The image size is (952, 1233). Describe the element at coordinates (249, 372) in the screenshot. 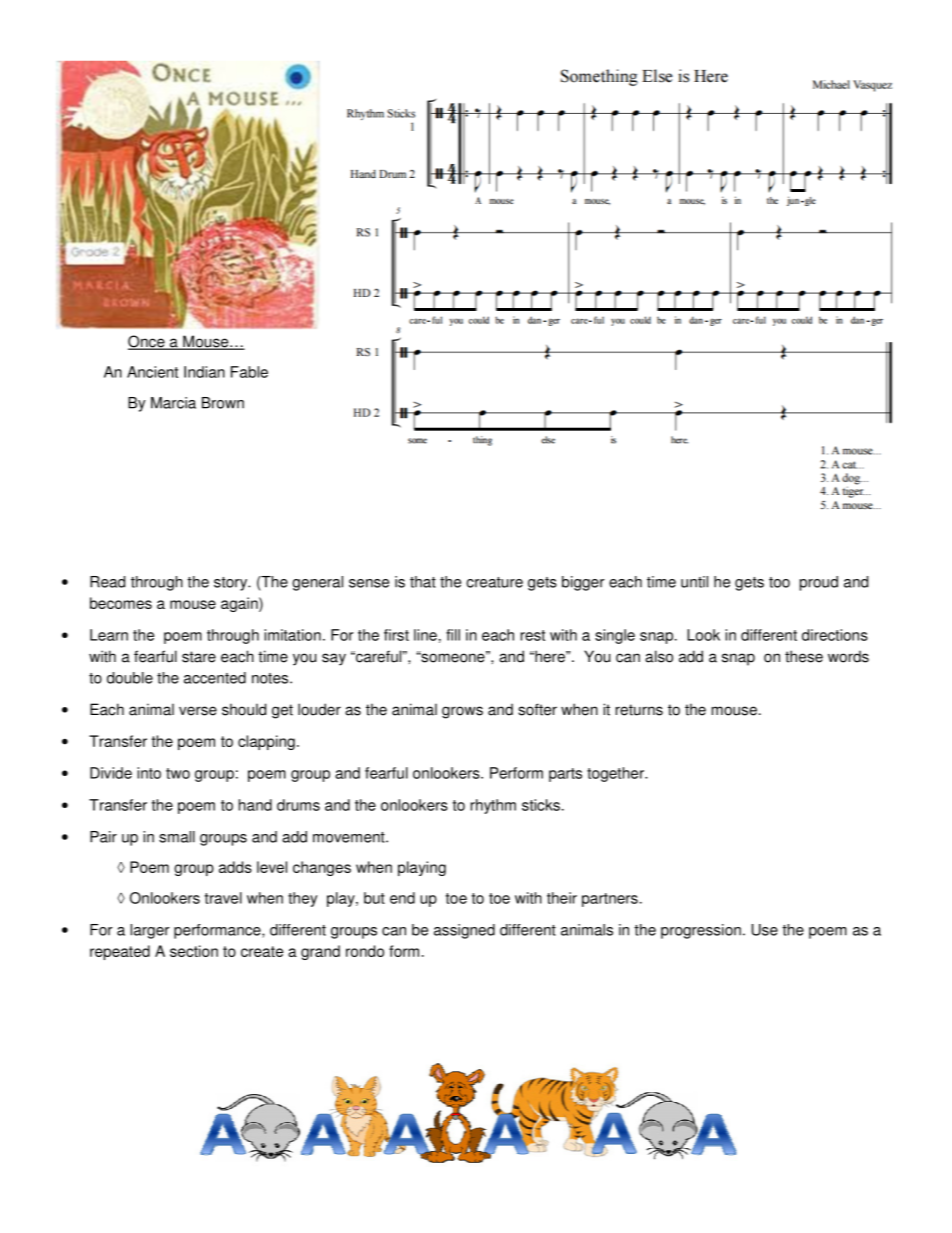

I see `Fable` at that location.
